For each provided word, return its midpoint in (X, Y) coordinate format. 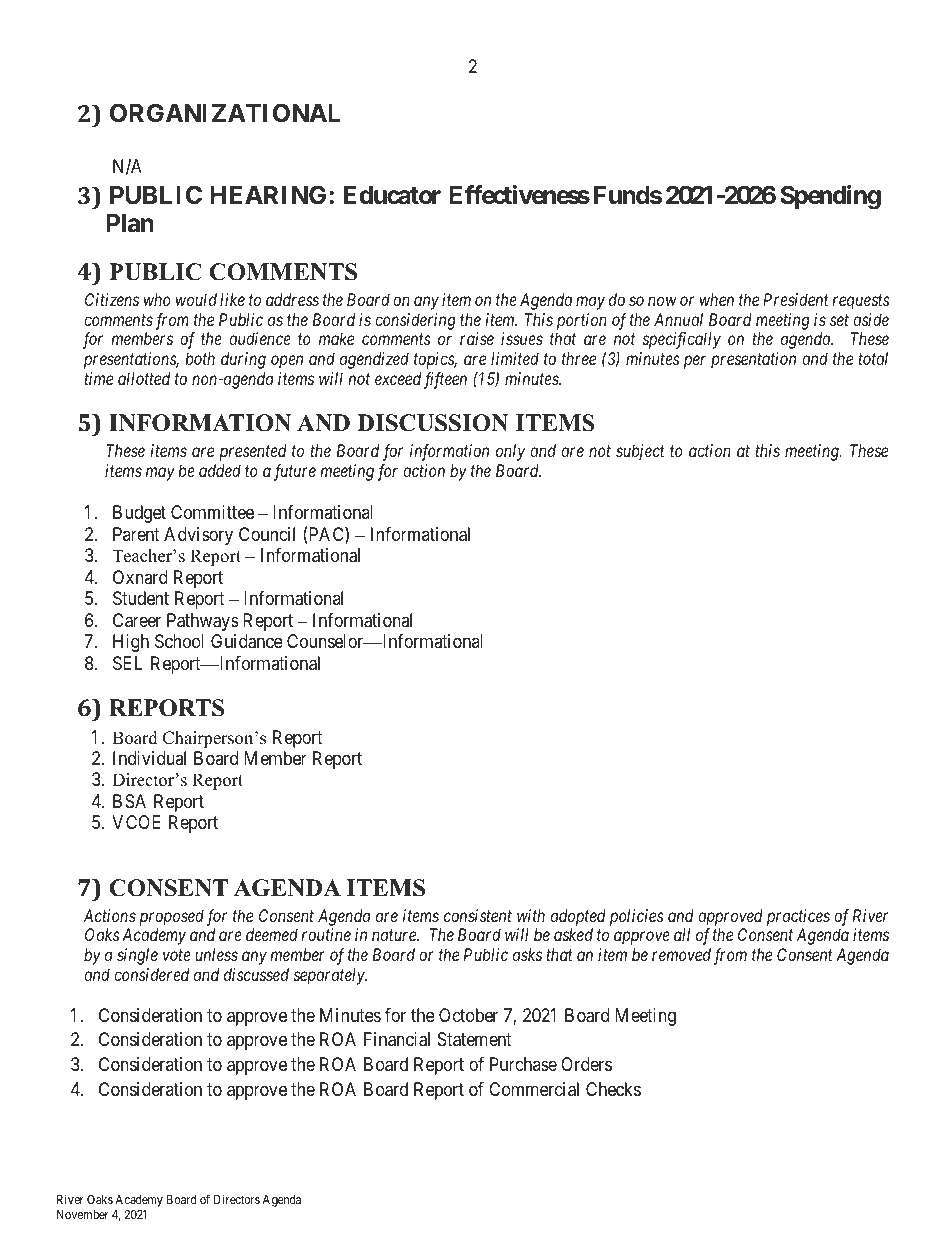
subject (640, 452)
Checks (613, 1089)
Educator (392, 195)
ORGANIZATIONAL (225, 113)
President (796, 299)
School (179, 641)
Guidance (247, 641)
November (83, 1214)
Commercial (534, 1089)
